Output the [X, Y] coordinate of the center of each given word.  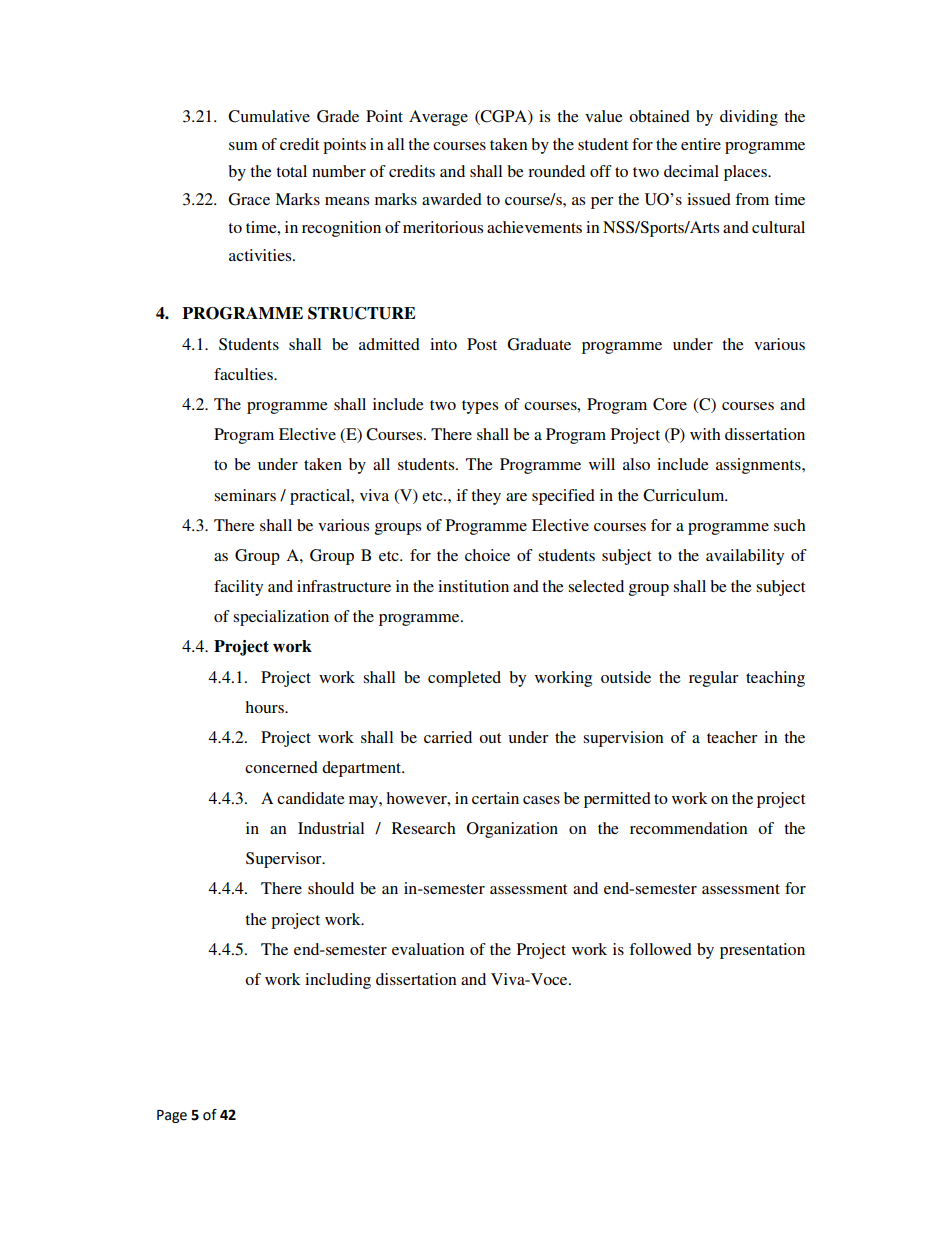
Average [438, 118]
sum [243, 146]
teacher [732, 737]
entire [701, 144]
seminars [245, 495]
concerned [281, 767]
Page [172, 1116]
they [486, 497]
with [705, 434]
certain [495, 798]
